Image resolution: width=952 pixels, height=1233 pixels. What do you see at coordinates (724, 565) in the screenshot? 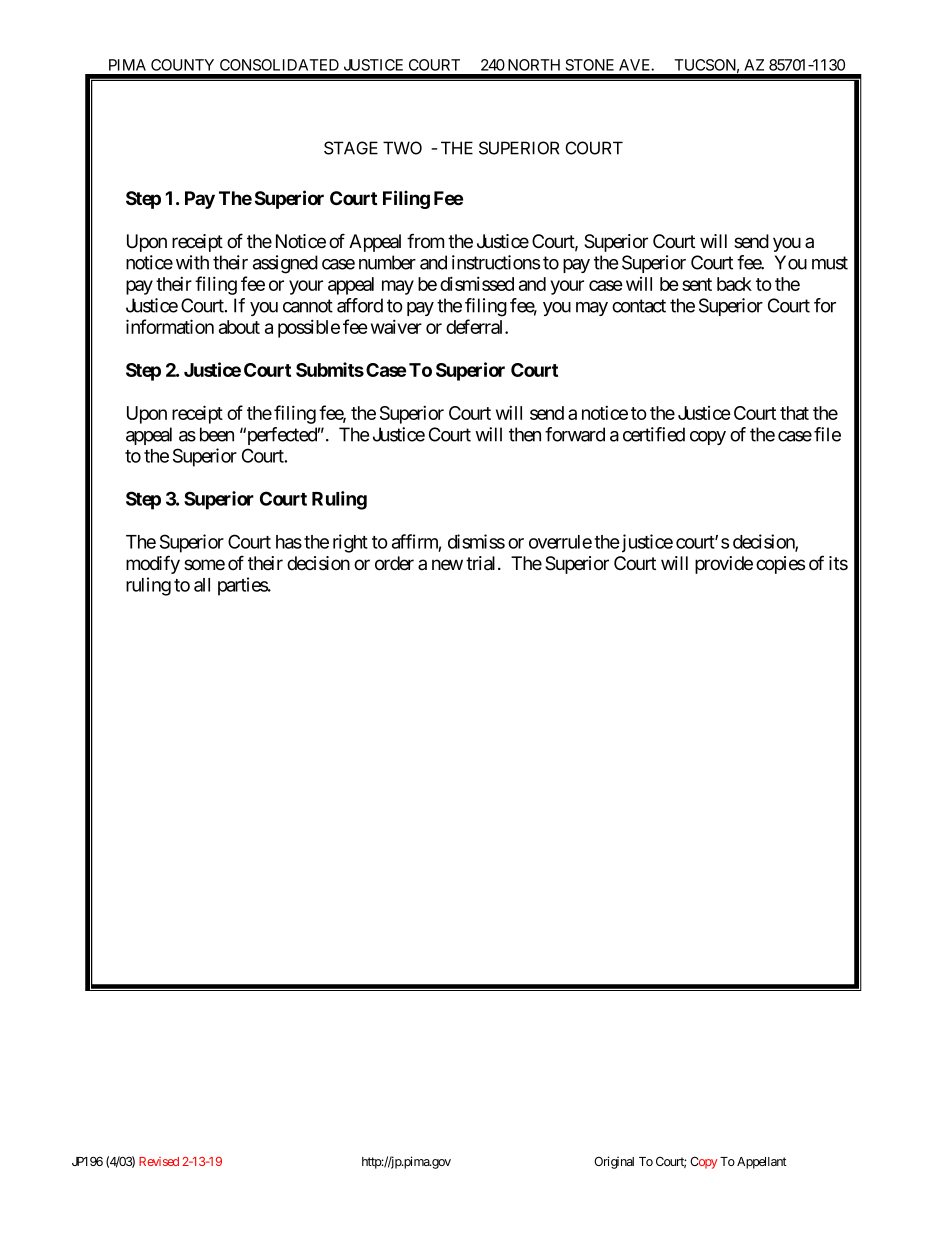
I see `provide` at bounding box center [724, 565].
